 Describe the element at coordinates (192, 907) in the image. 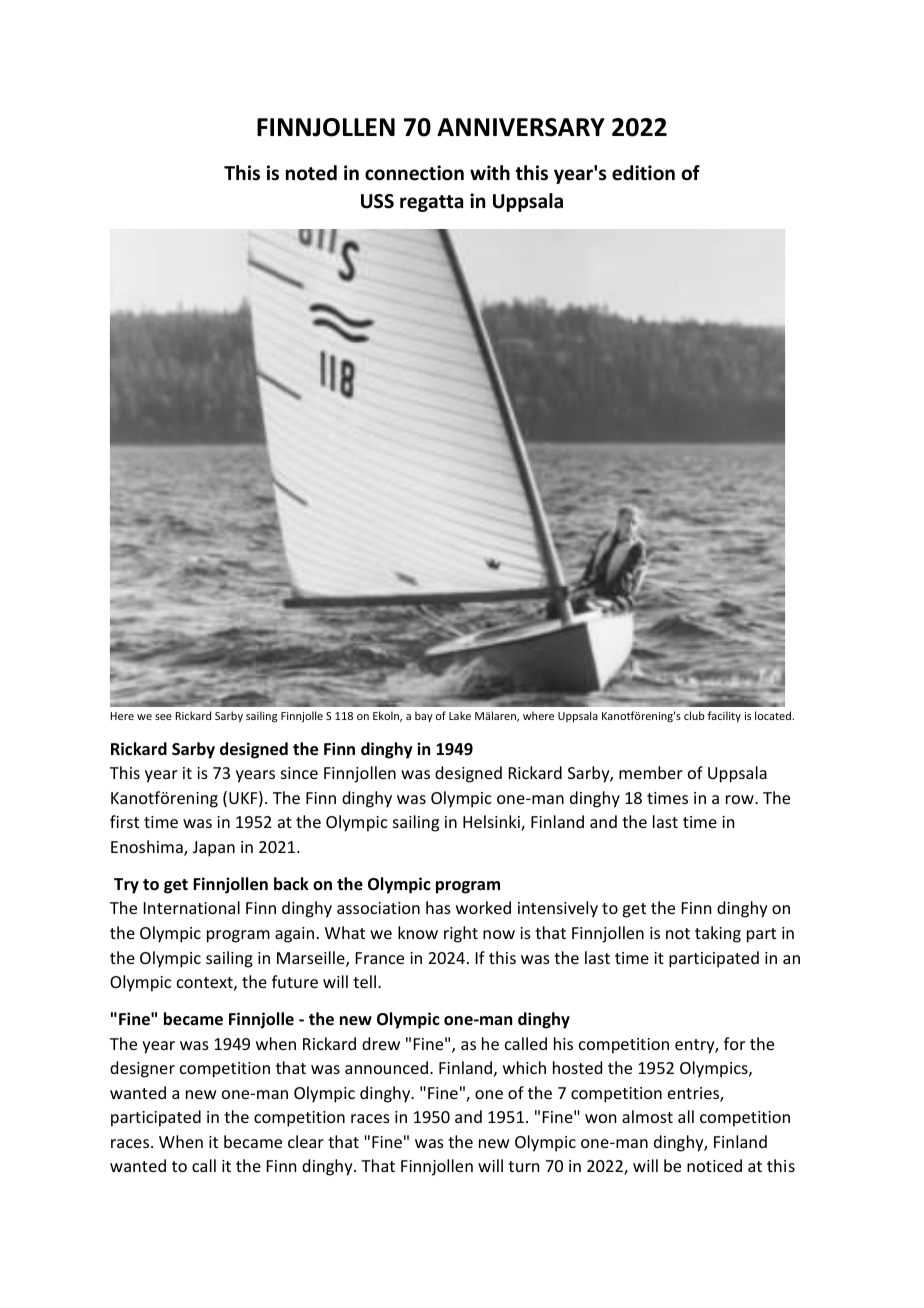

I see `International` at that location.
